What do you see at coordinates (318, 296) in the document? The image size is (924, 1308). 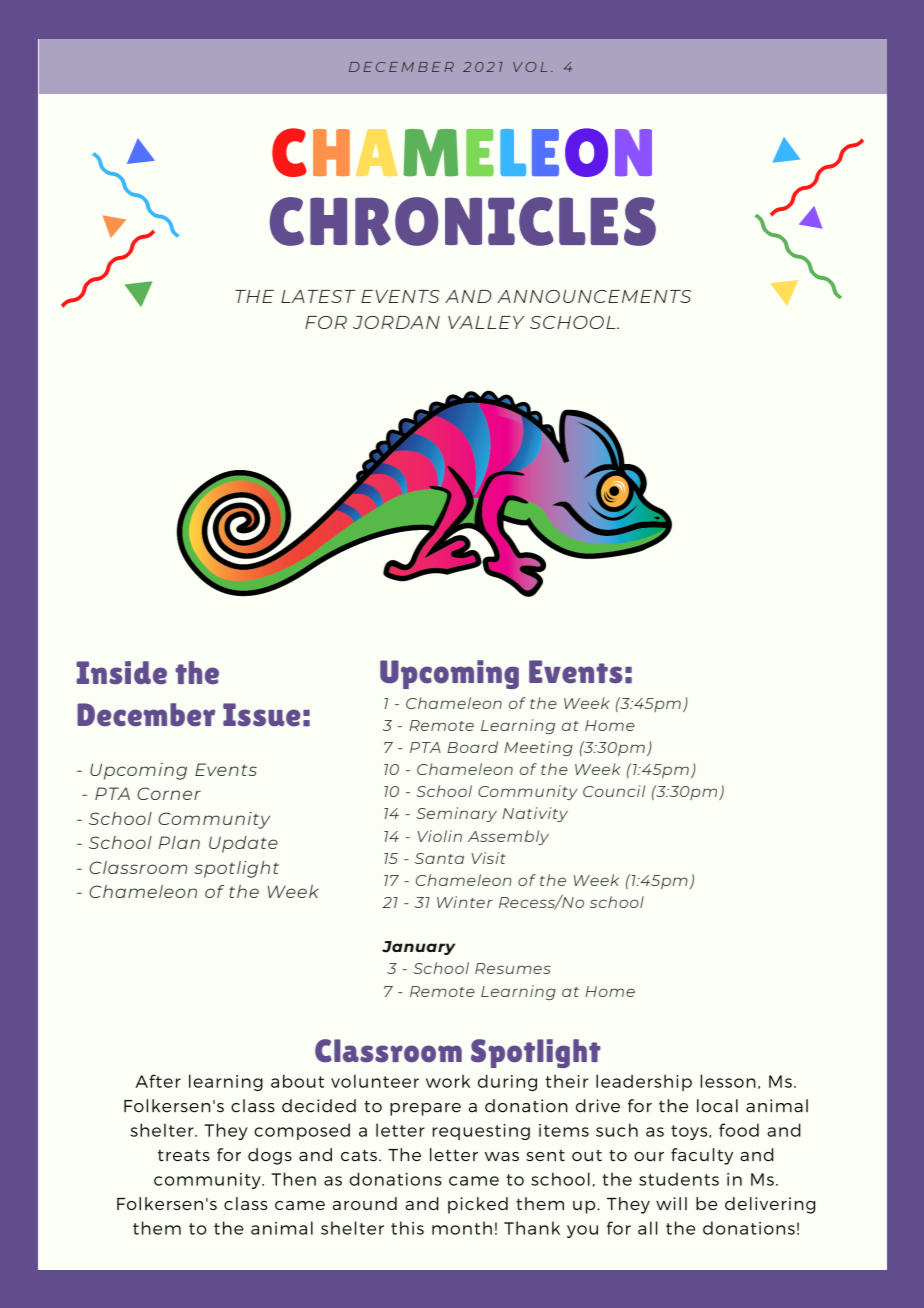 I see `LATEST` at bounding box center [318, 296].
